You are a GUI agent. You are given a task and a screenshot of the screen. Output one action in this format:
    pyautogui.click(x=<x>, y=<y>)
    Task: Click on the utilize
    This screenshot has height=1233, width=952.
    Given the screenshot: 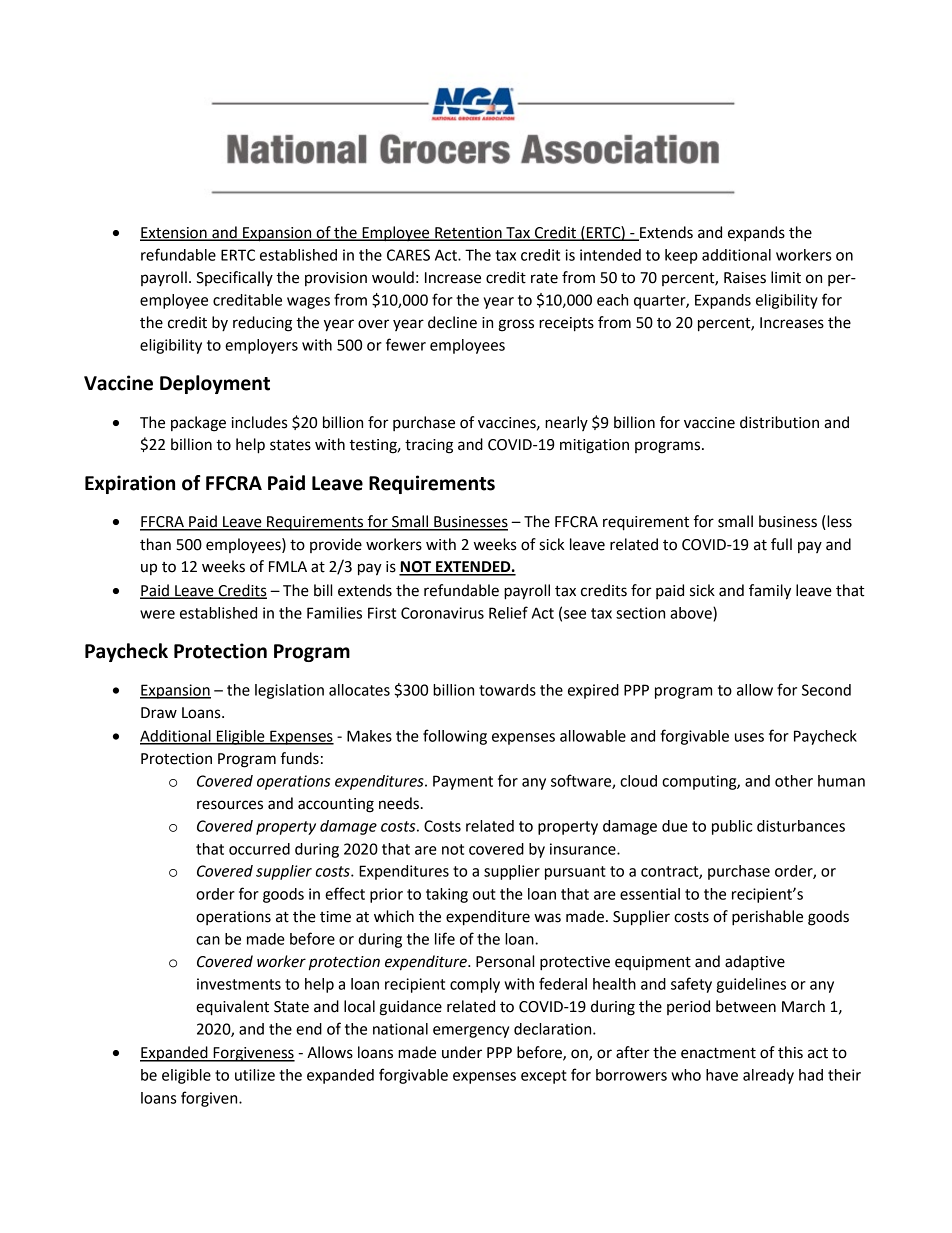 What is the action you would take?
    pyautogui.click(x=255, y=1075)
